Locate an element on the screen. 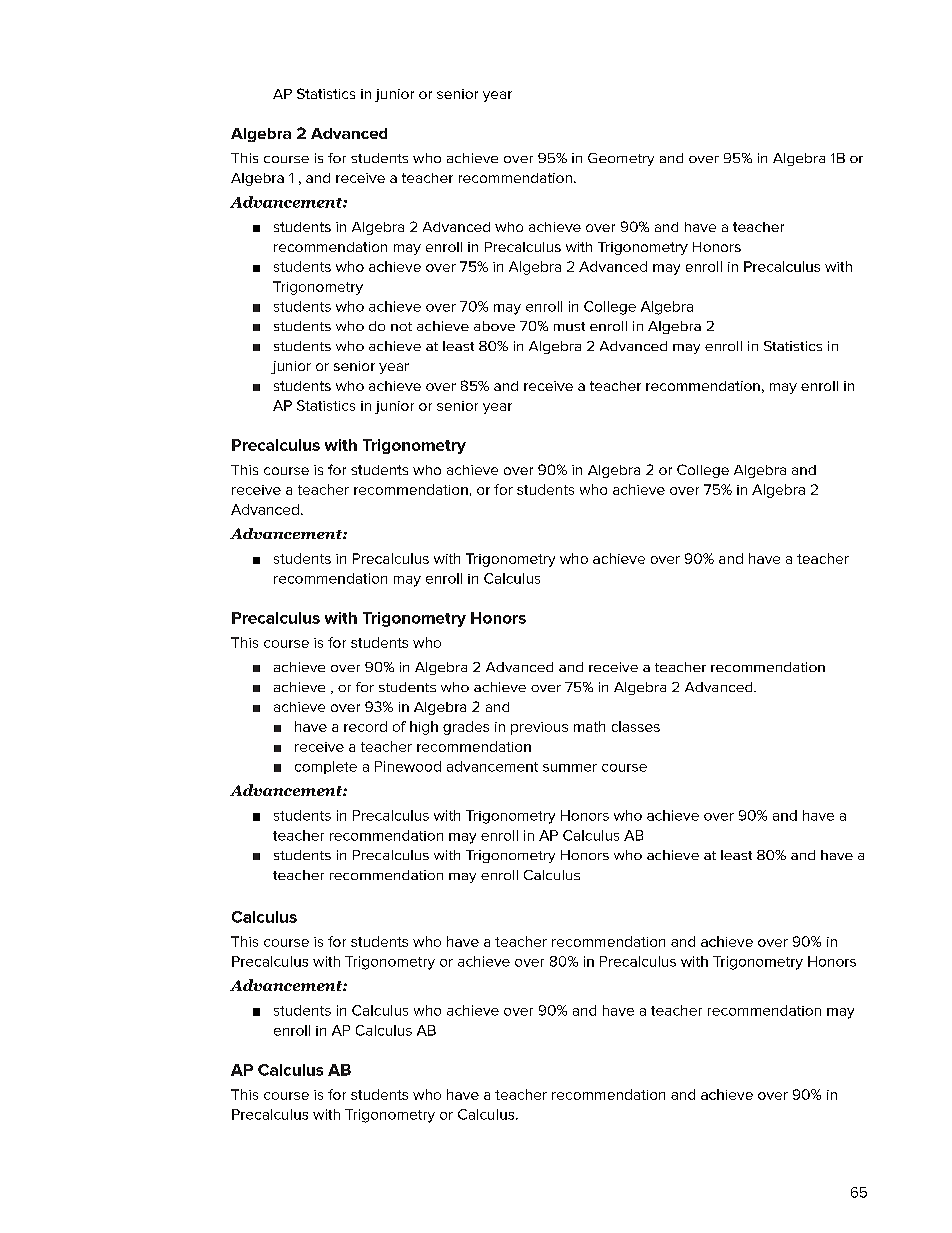  high is located at coordinates (424, 728).
